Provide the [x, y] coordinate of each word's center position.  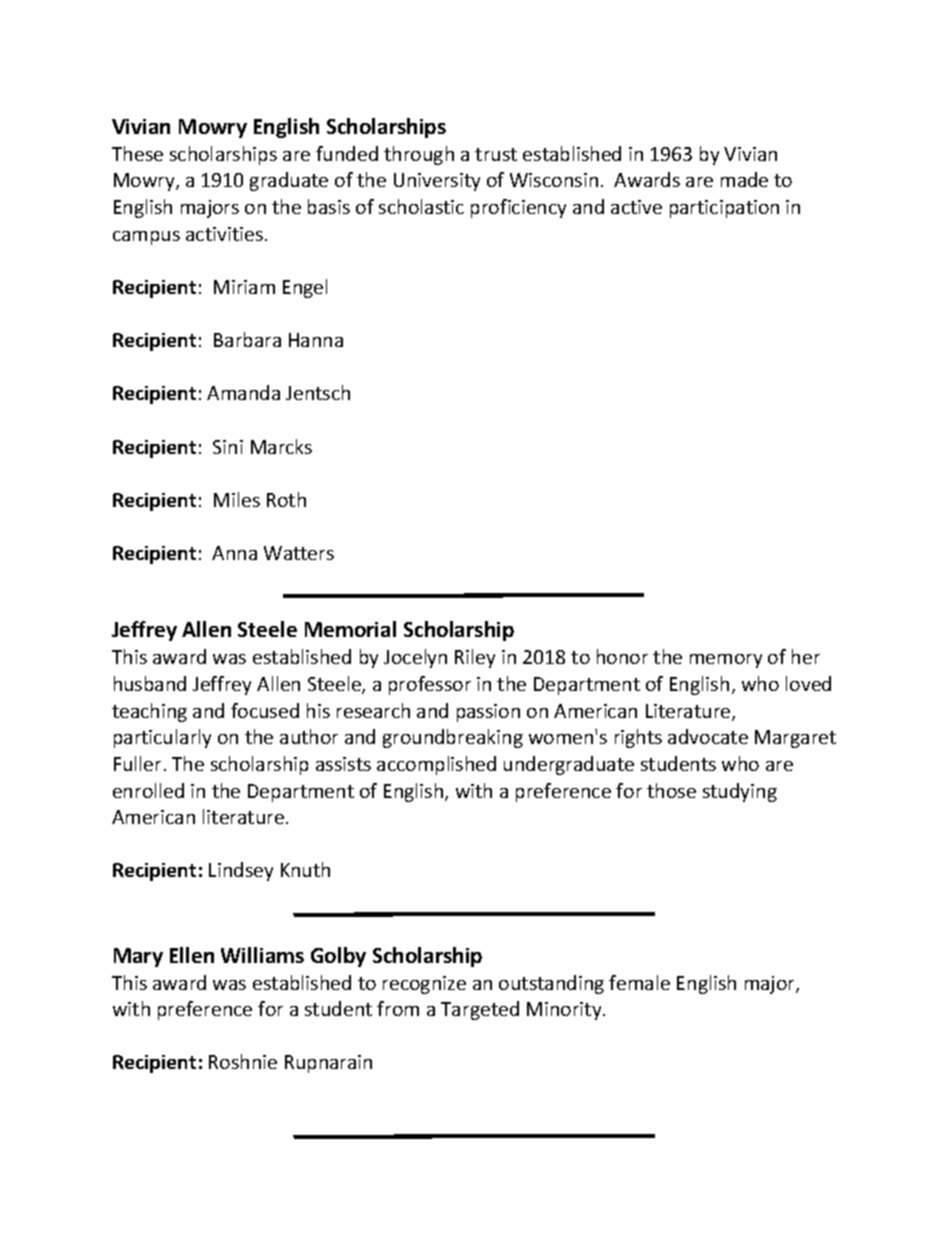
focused [265, 710]
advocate [708, 736]
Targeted [480, 1010]
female [639, 982]
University [437, 182]
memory [726, 661]
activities [224, 234]
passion [488, 713]
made [744, 179]
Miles [237, 499]
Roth [286, 499]
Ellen [192, 955]
